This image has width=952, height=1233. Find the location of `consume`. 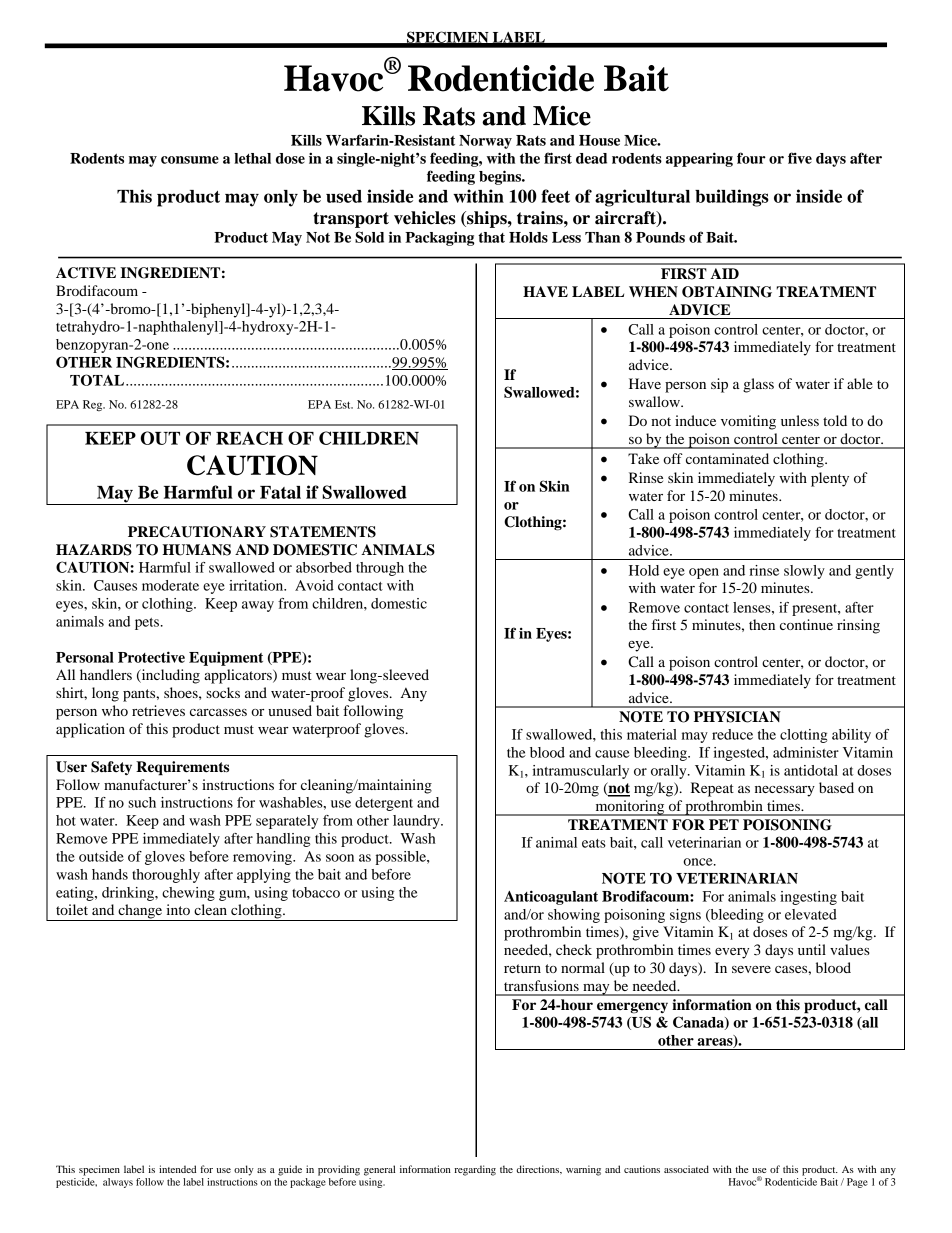

consume is located at coordinates (190, 160).
